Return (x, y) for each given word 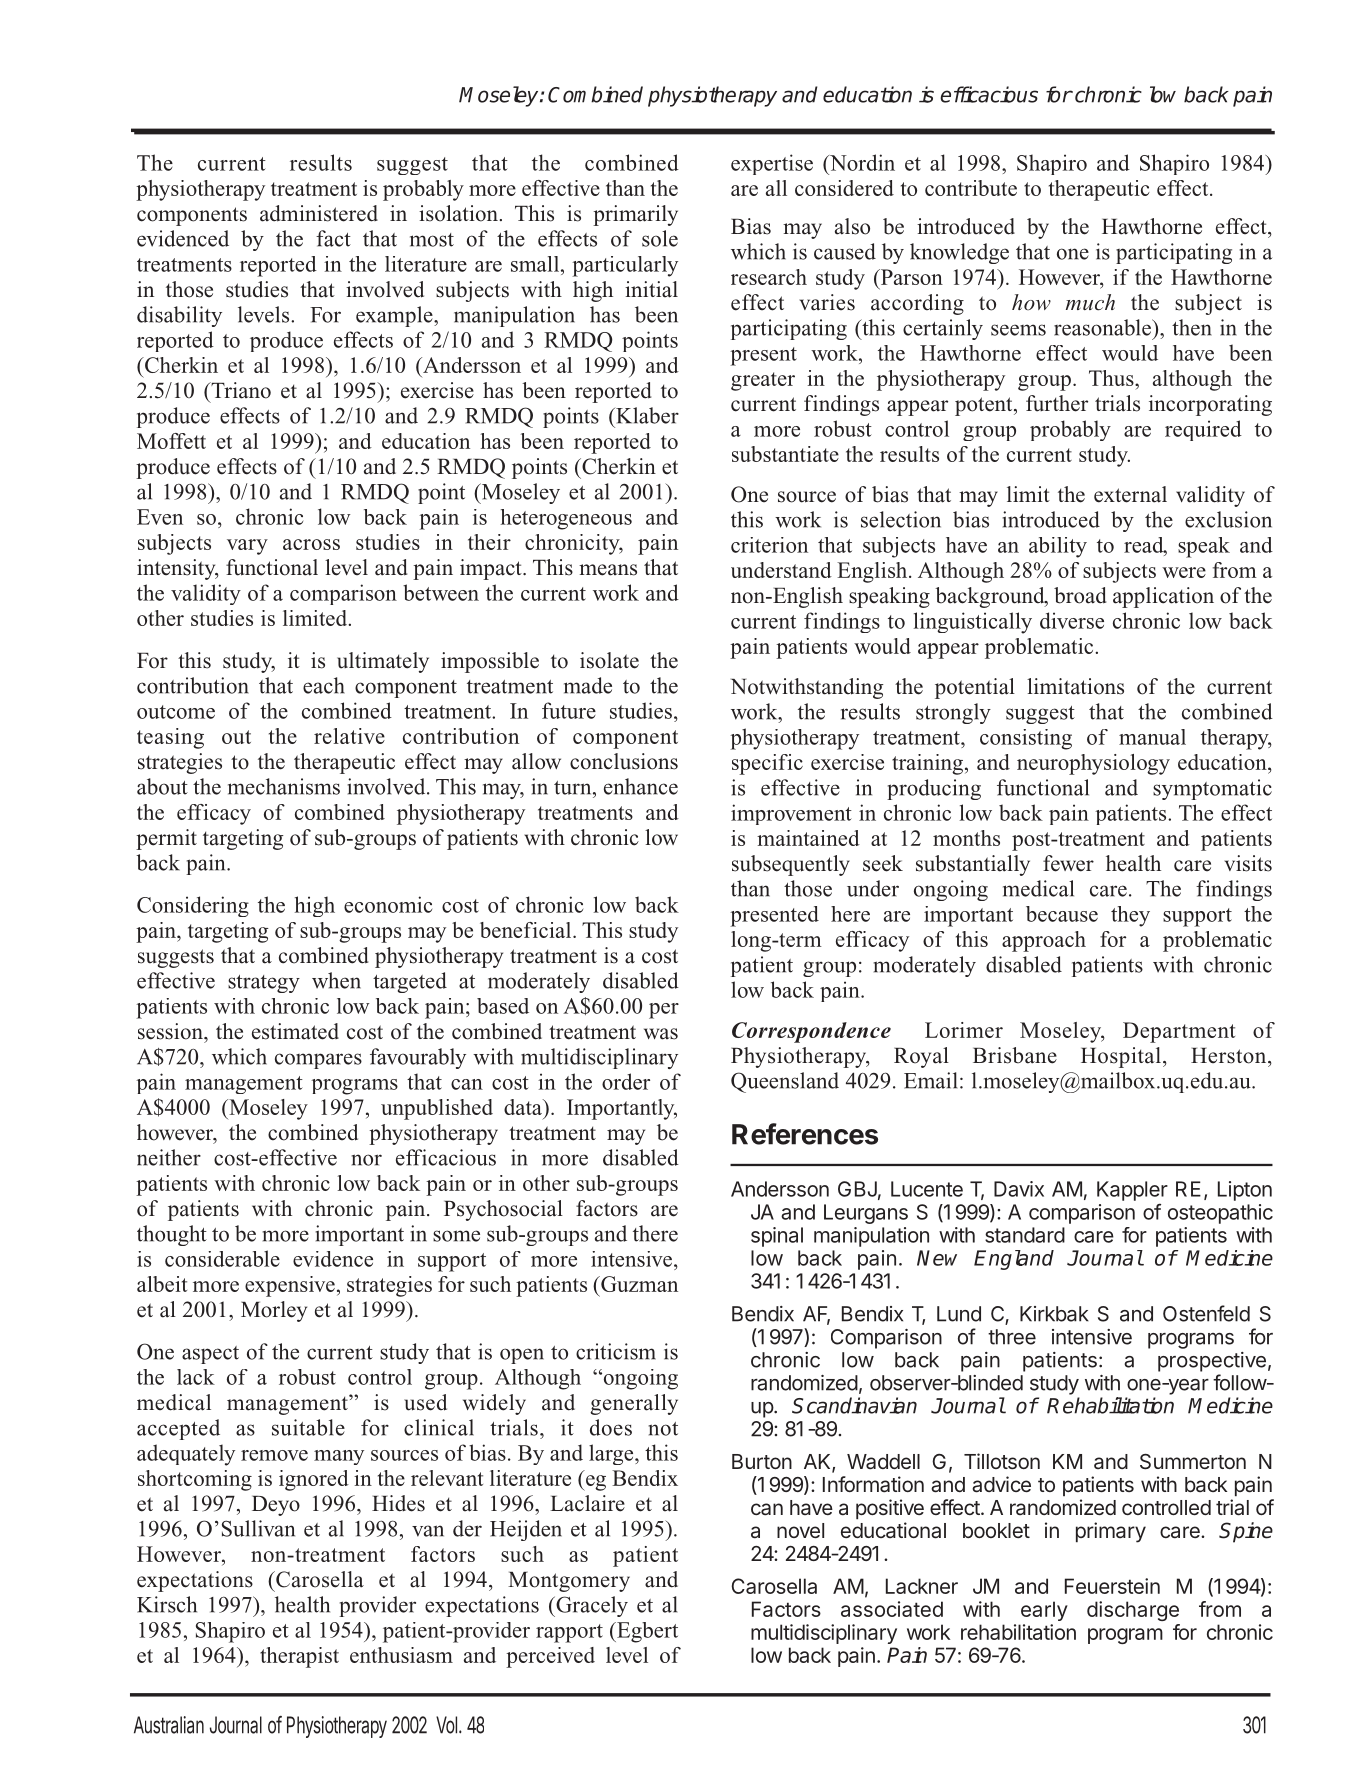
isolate (609, 660)
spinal (777, 1237)
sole (660, 238)
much (1090, 302)
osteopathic (1220, 1214)
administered (319, 213)
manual (1152, 737)
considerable (222, 1258)
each (324, 685)
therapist (299, 1657)
